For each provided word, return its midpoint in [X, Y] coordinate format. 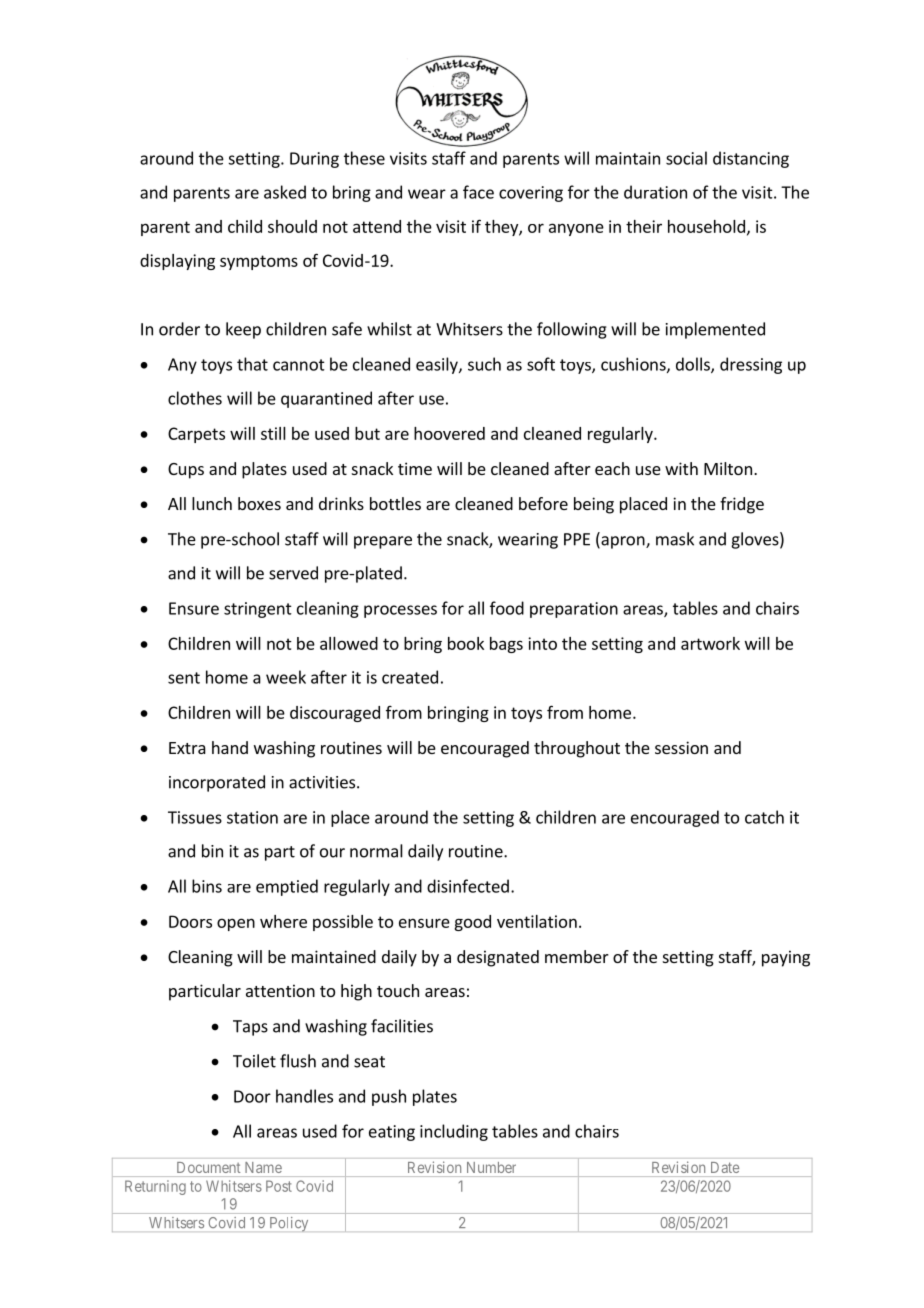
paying [786, 958]
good [472, 923]
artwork [710, 643]
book [466, 643]
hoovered [449, 433]
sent [184, 678]
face [478, 192]
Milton [728, 468]
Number [491, 1167]
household [706, 226]
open [236, 924]
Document [208, 1167]
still [273, 433]
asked [285, 192]
